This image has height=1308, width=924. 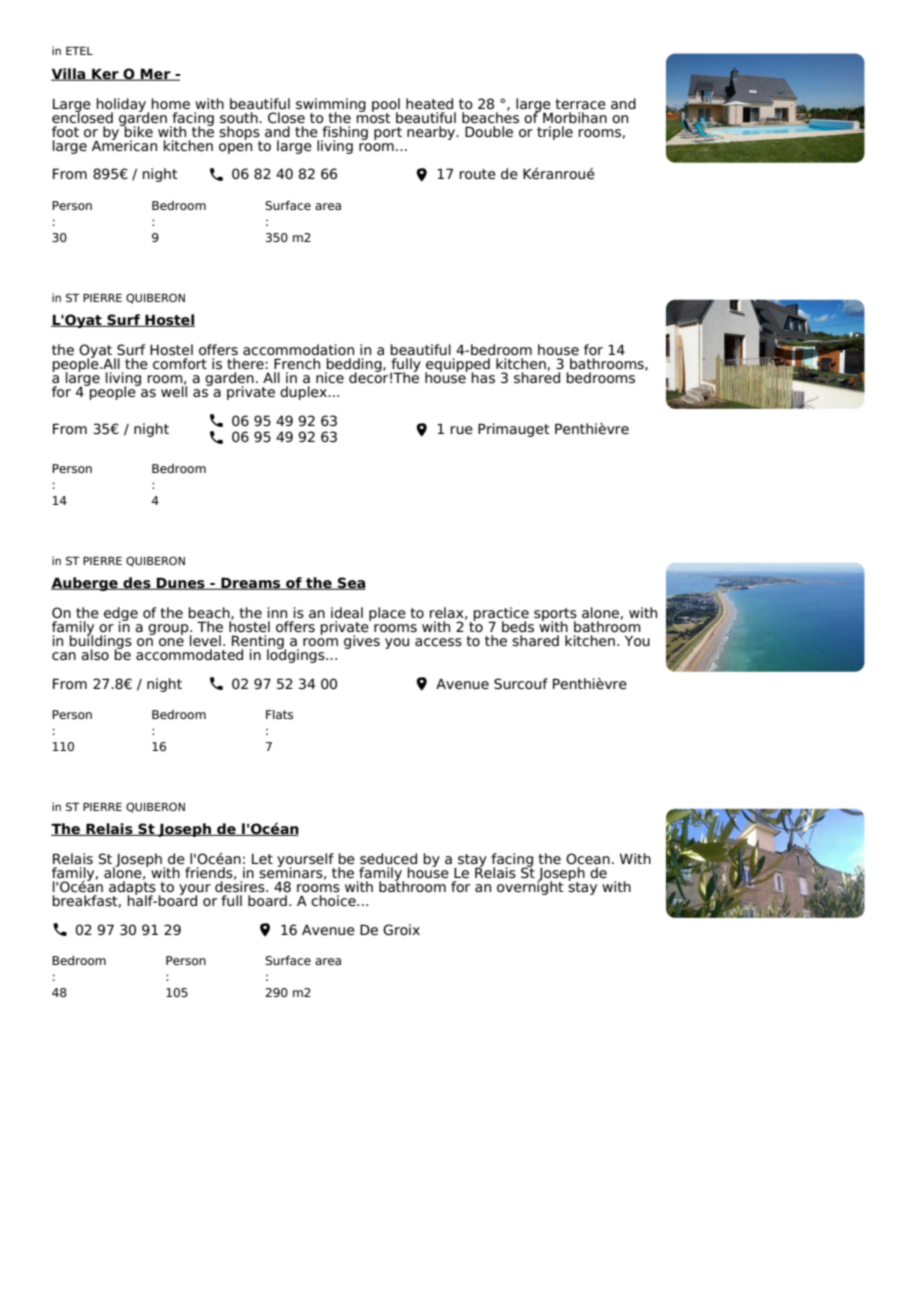 I want to click on holiday, so click(x=122, y=106).
